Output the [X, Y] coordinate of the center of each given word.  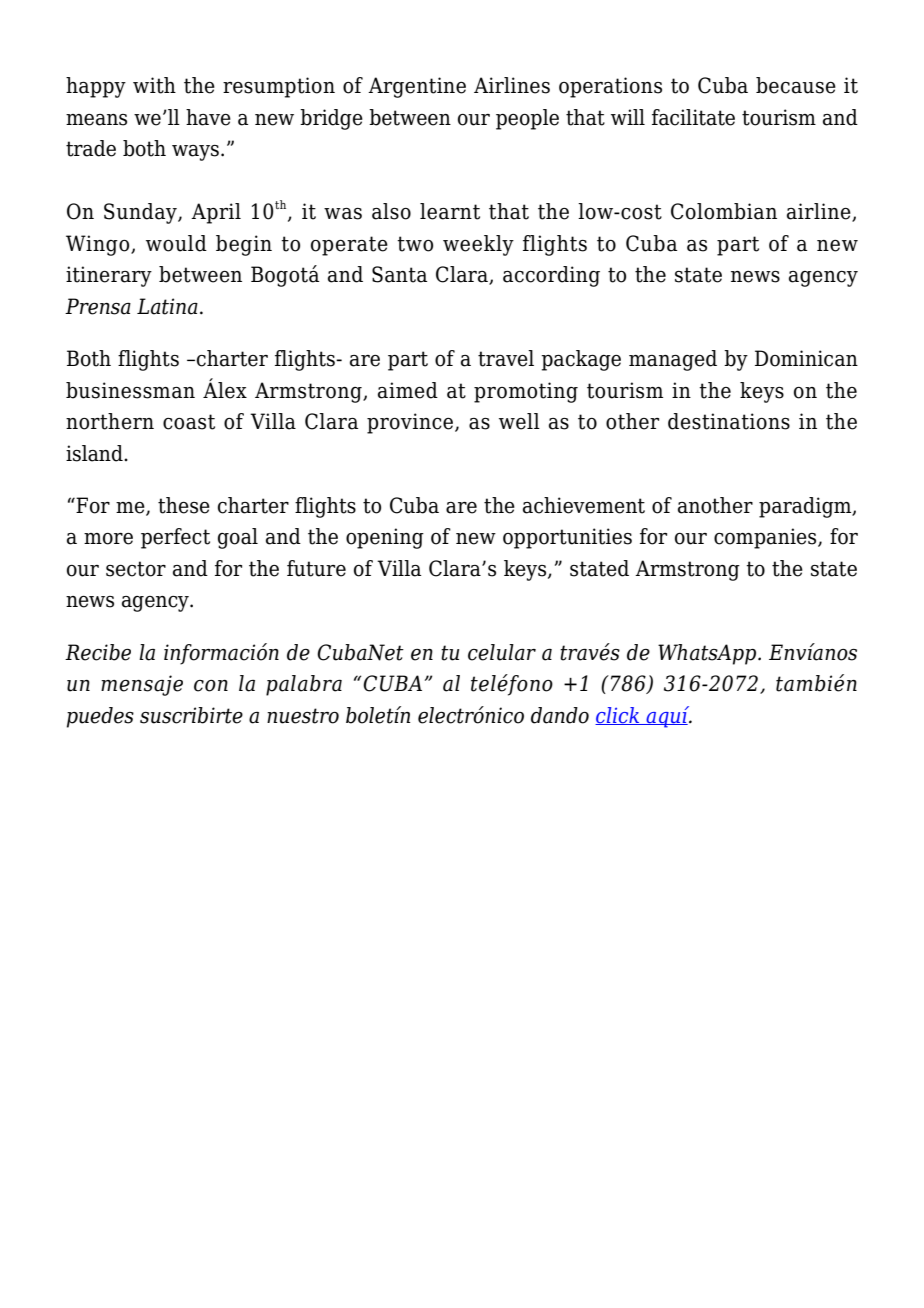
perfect [175, 538]
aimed [408, 390]
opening [385, 538]
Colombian [724, 211]
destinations [729, 421]
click [618, 716]
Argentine [417, 87]
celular [502, 652]
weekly [478, 245]
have [208, 117]
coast [189, 422]
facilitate [693, 117]
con [211, 686]
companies [766, 538]
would [176, 243]
